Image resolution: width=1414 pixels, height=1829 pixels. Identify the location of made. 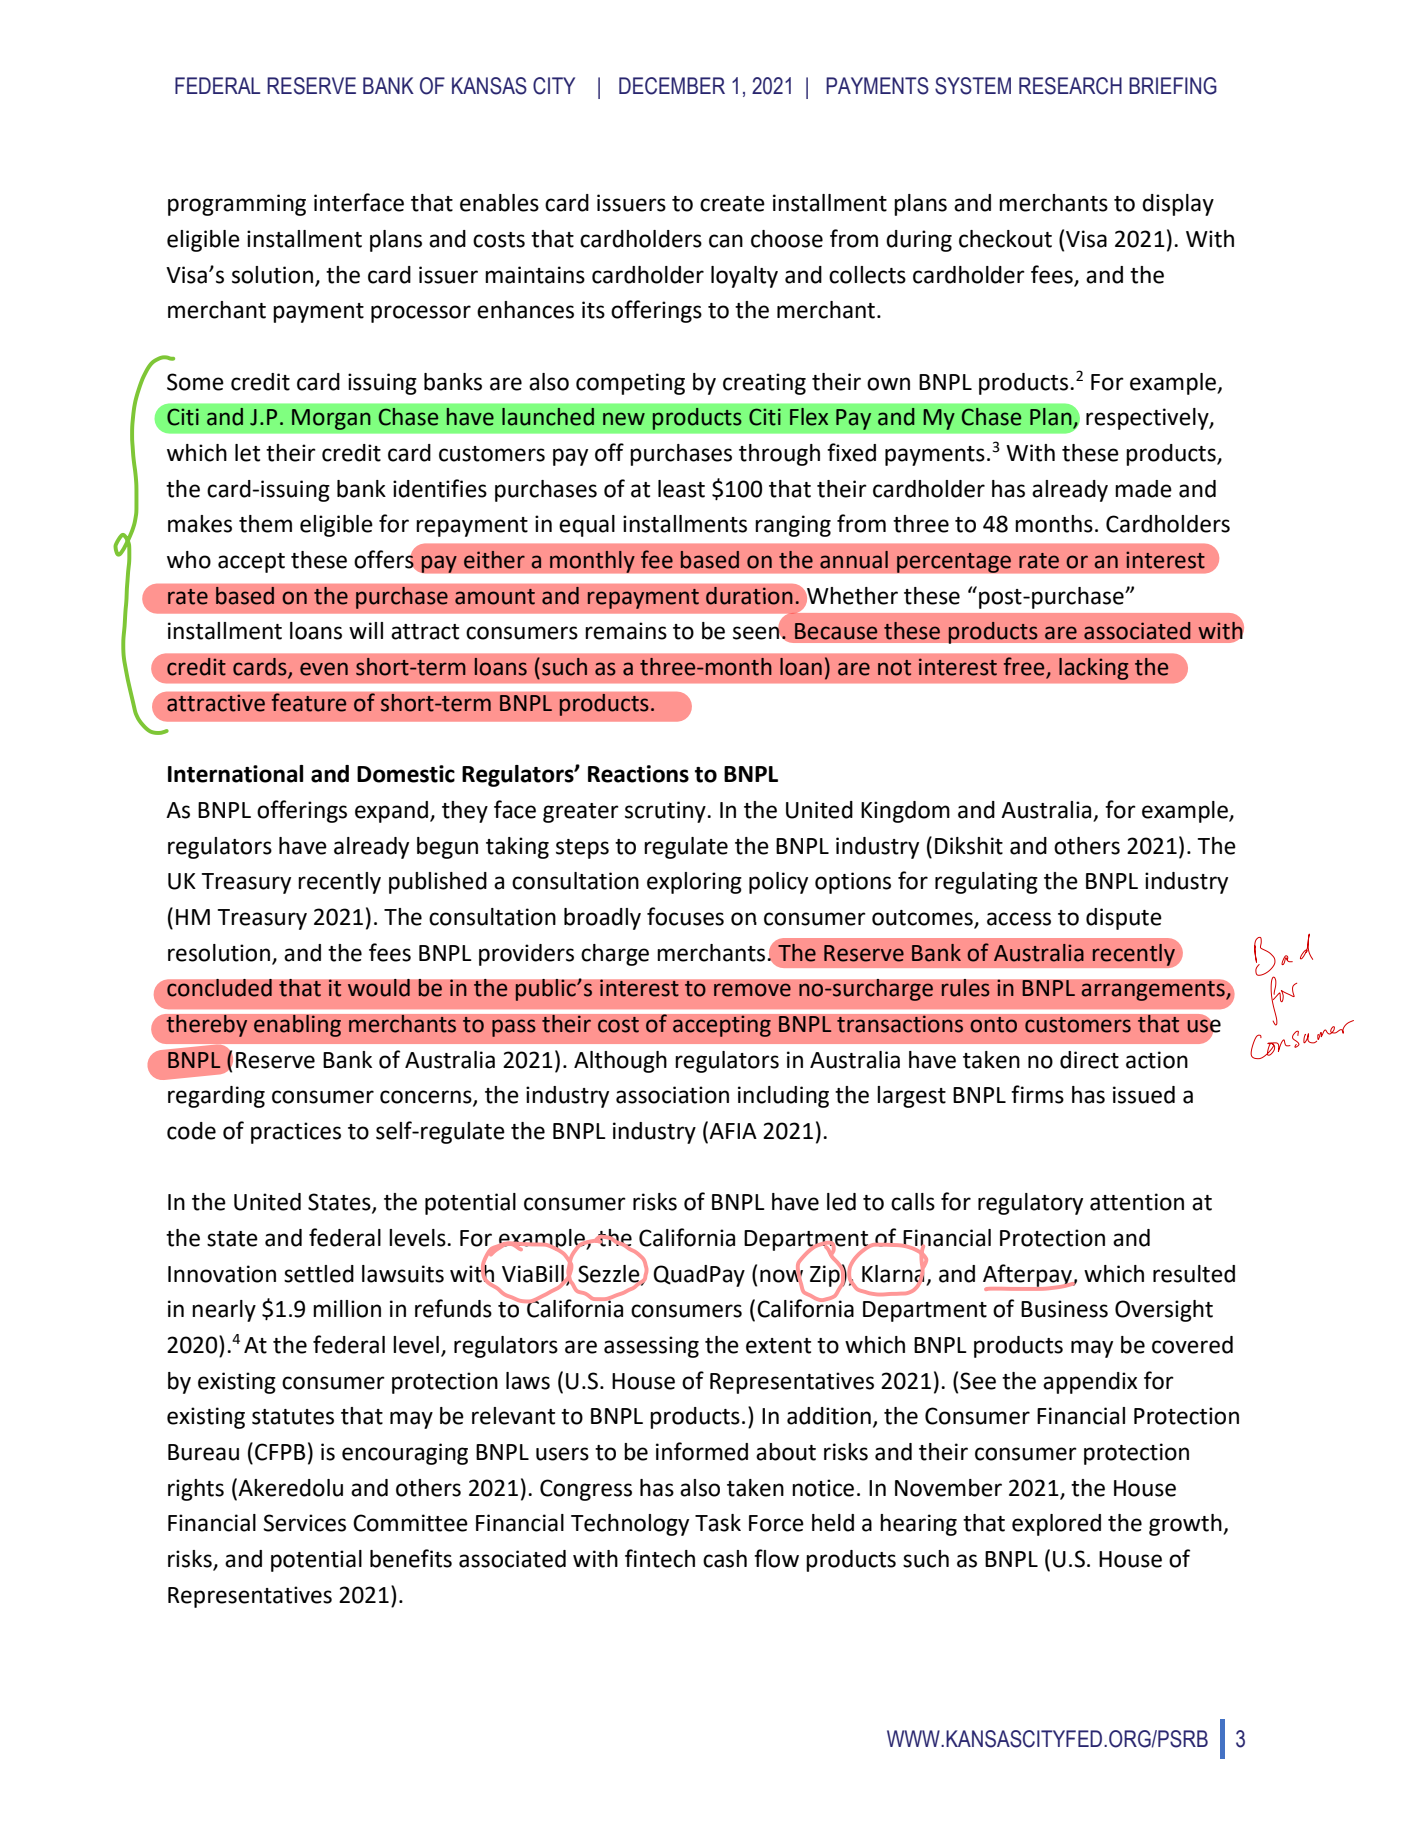
(1143, 489).
